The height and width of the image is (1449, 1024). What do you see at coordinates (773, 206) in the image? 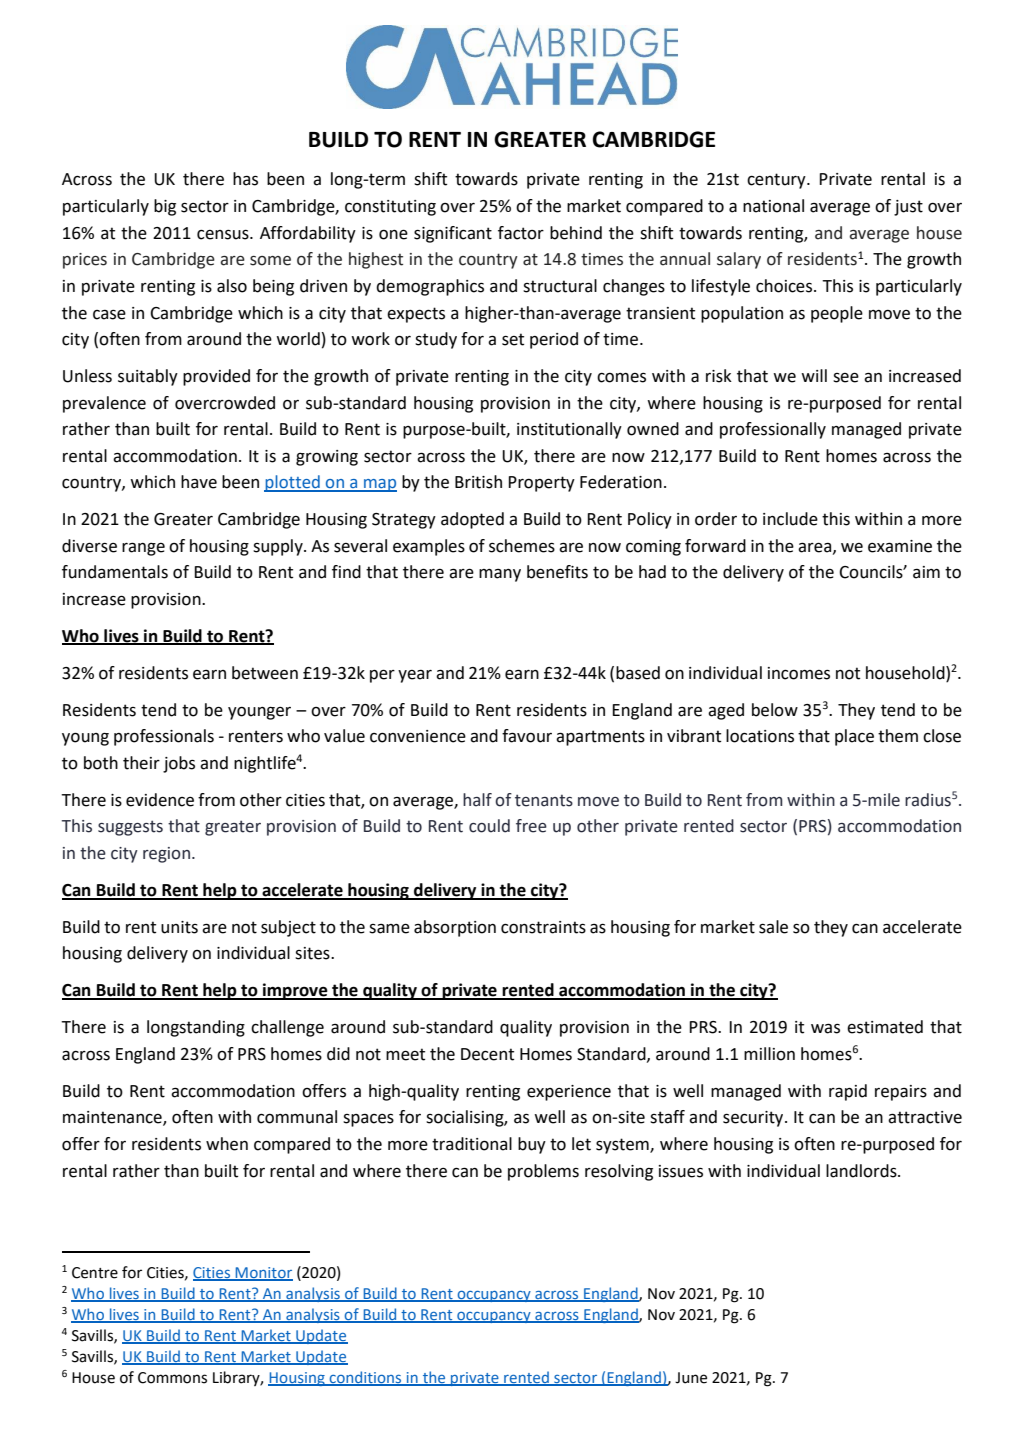
I see `national` at bounding box center [773, 206].
